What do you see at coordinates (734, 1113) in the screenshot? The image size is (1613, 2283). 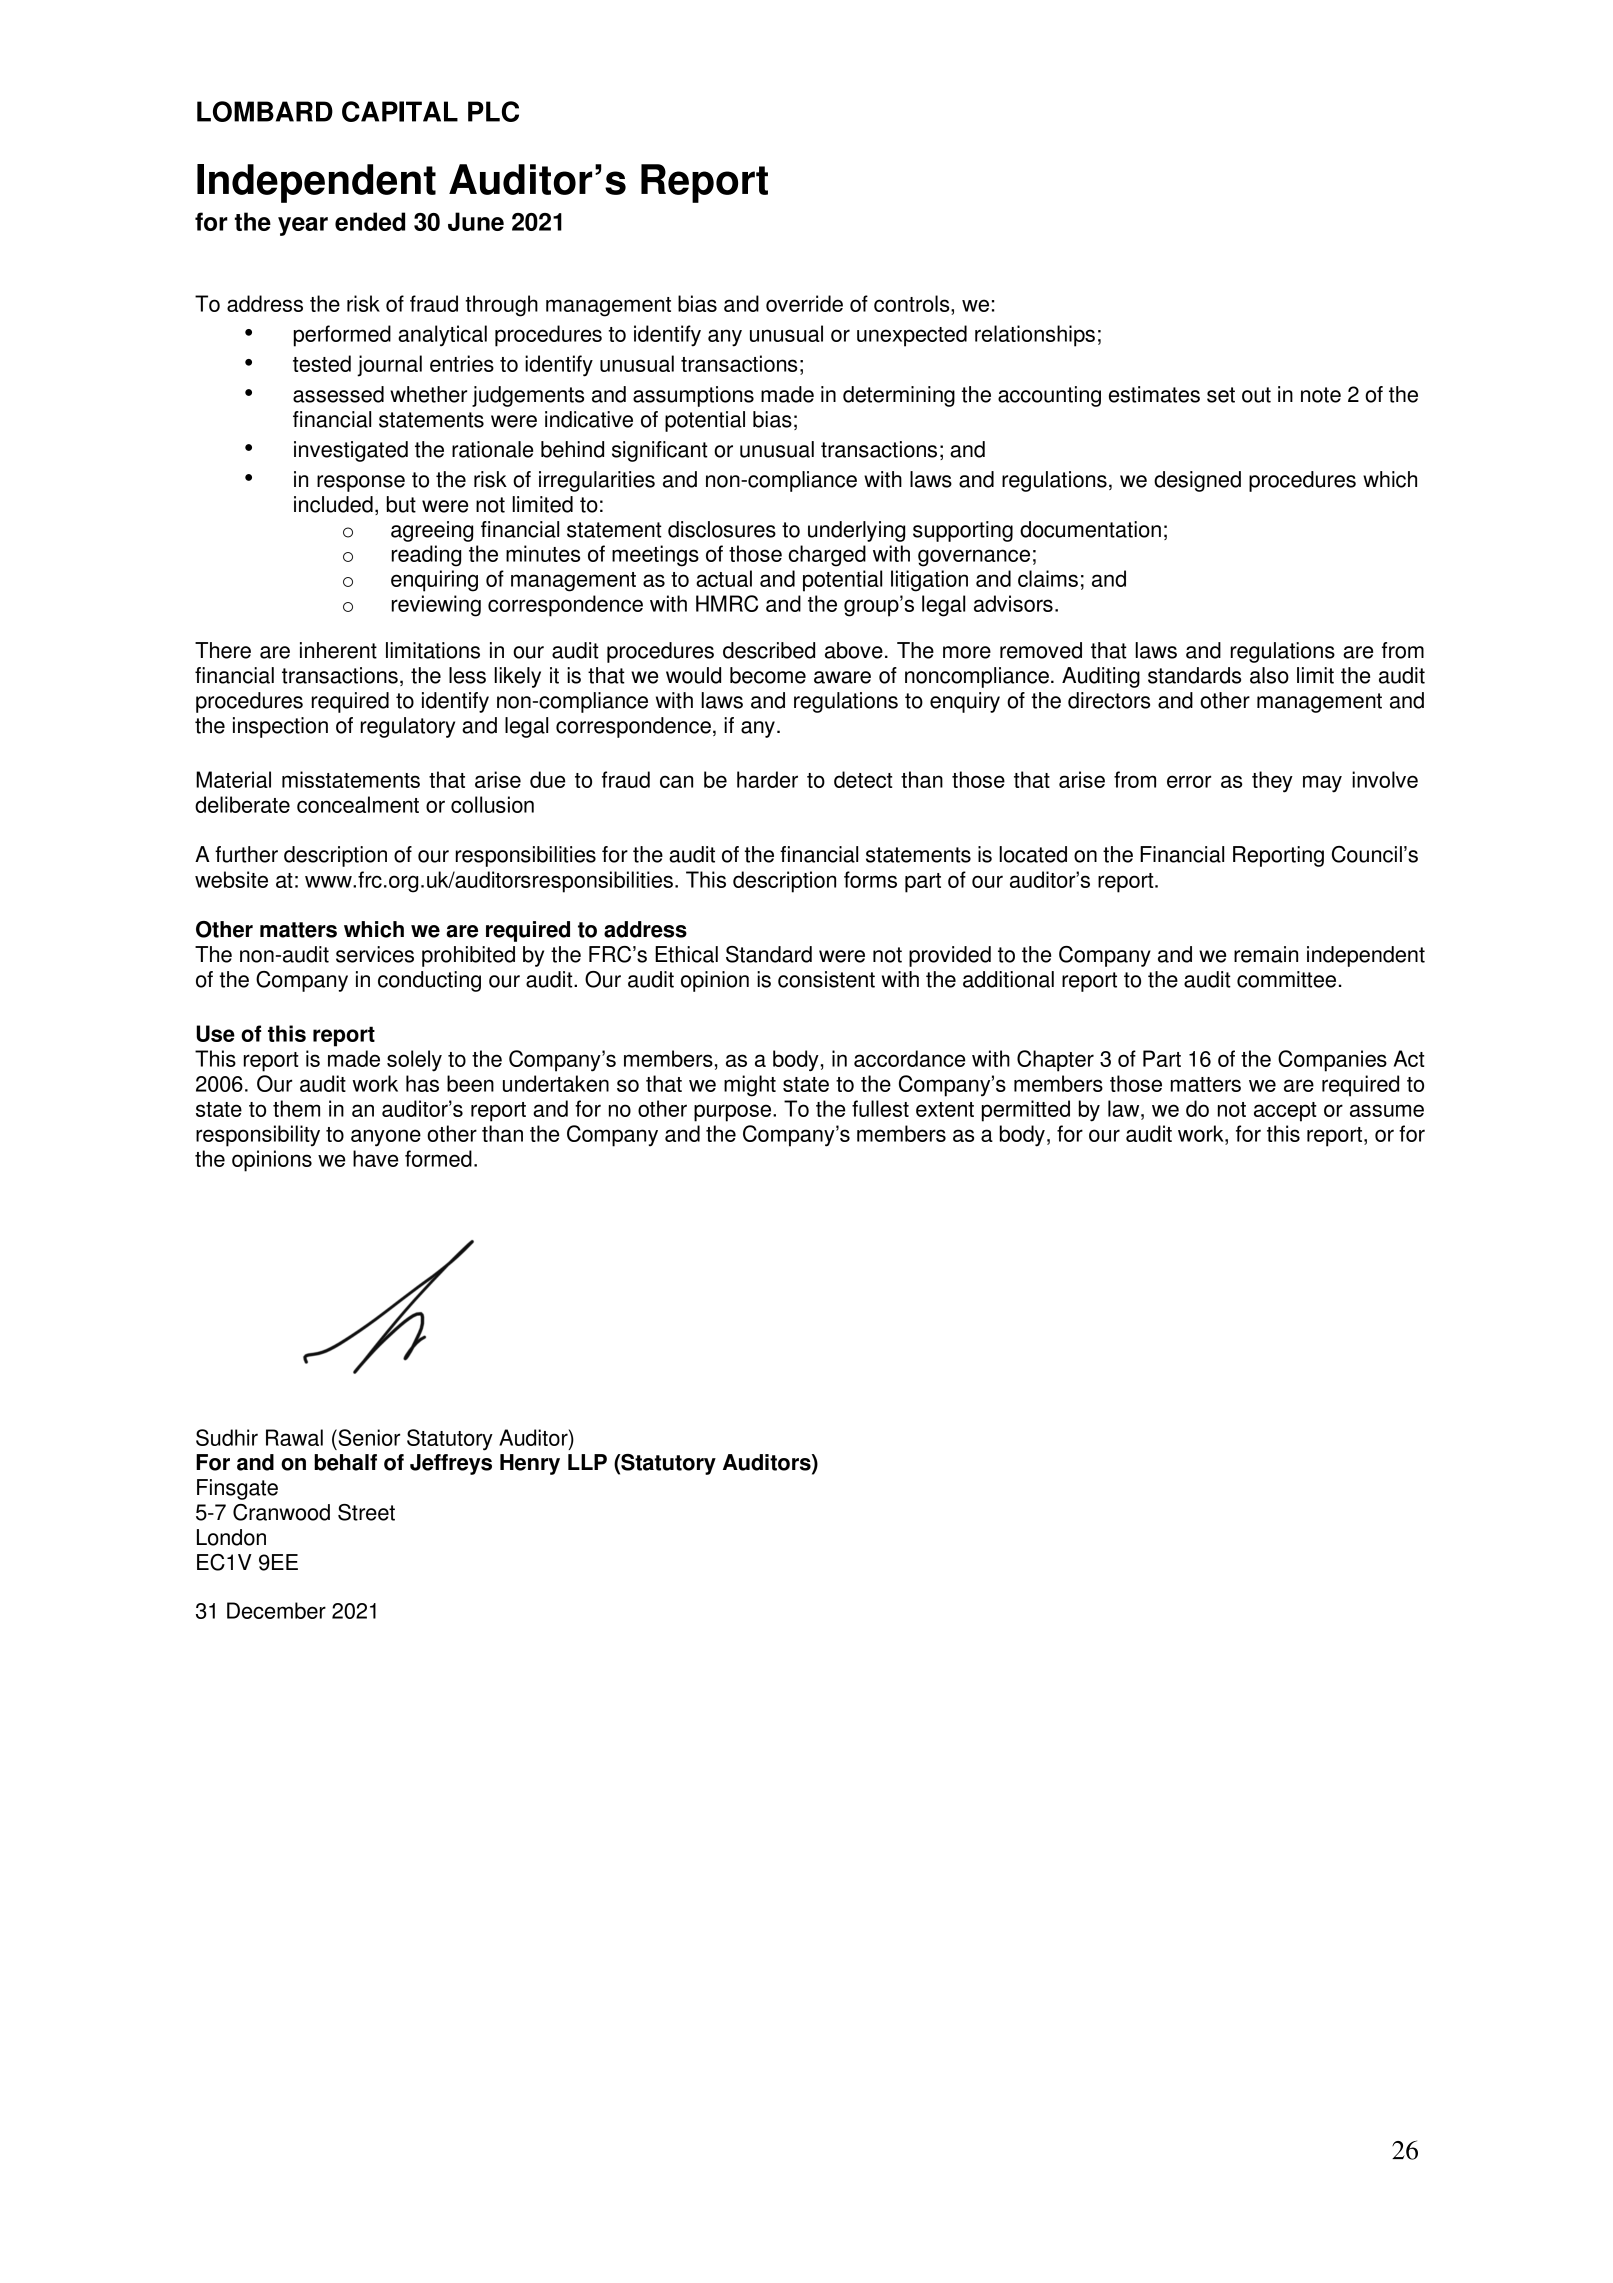 I see `purpose` at bounding box center [734, 1113].
